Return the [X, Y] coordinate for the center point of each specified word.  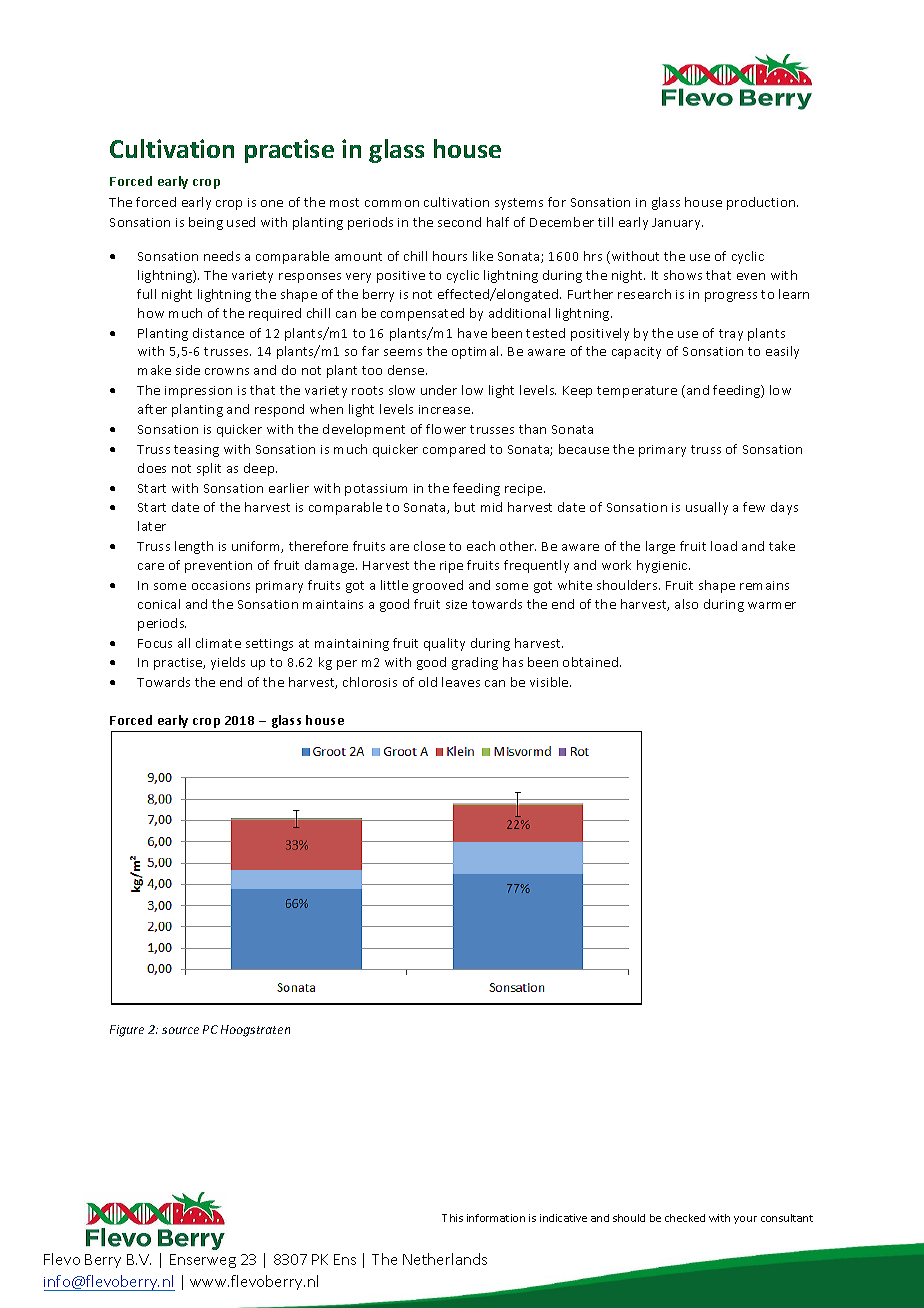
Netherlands [445, 1259]
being [206, 223]
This [452, 1218]
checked [685, 1218]
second [459, 222]
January [677, 224]
